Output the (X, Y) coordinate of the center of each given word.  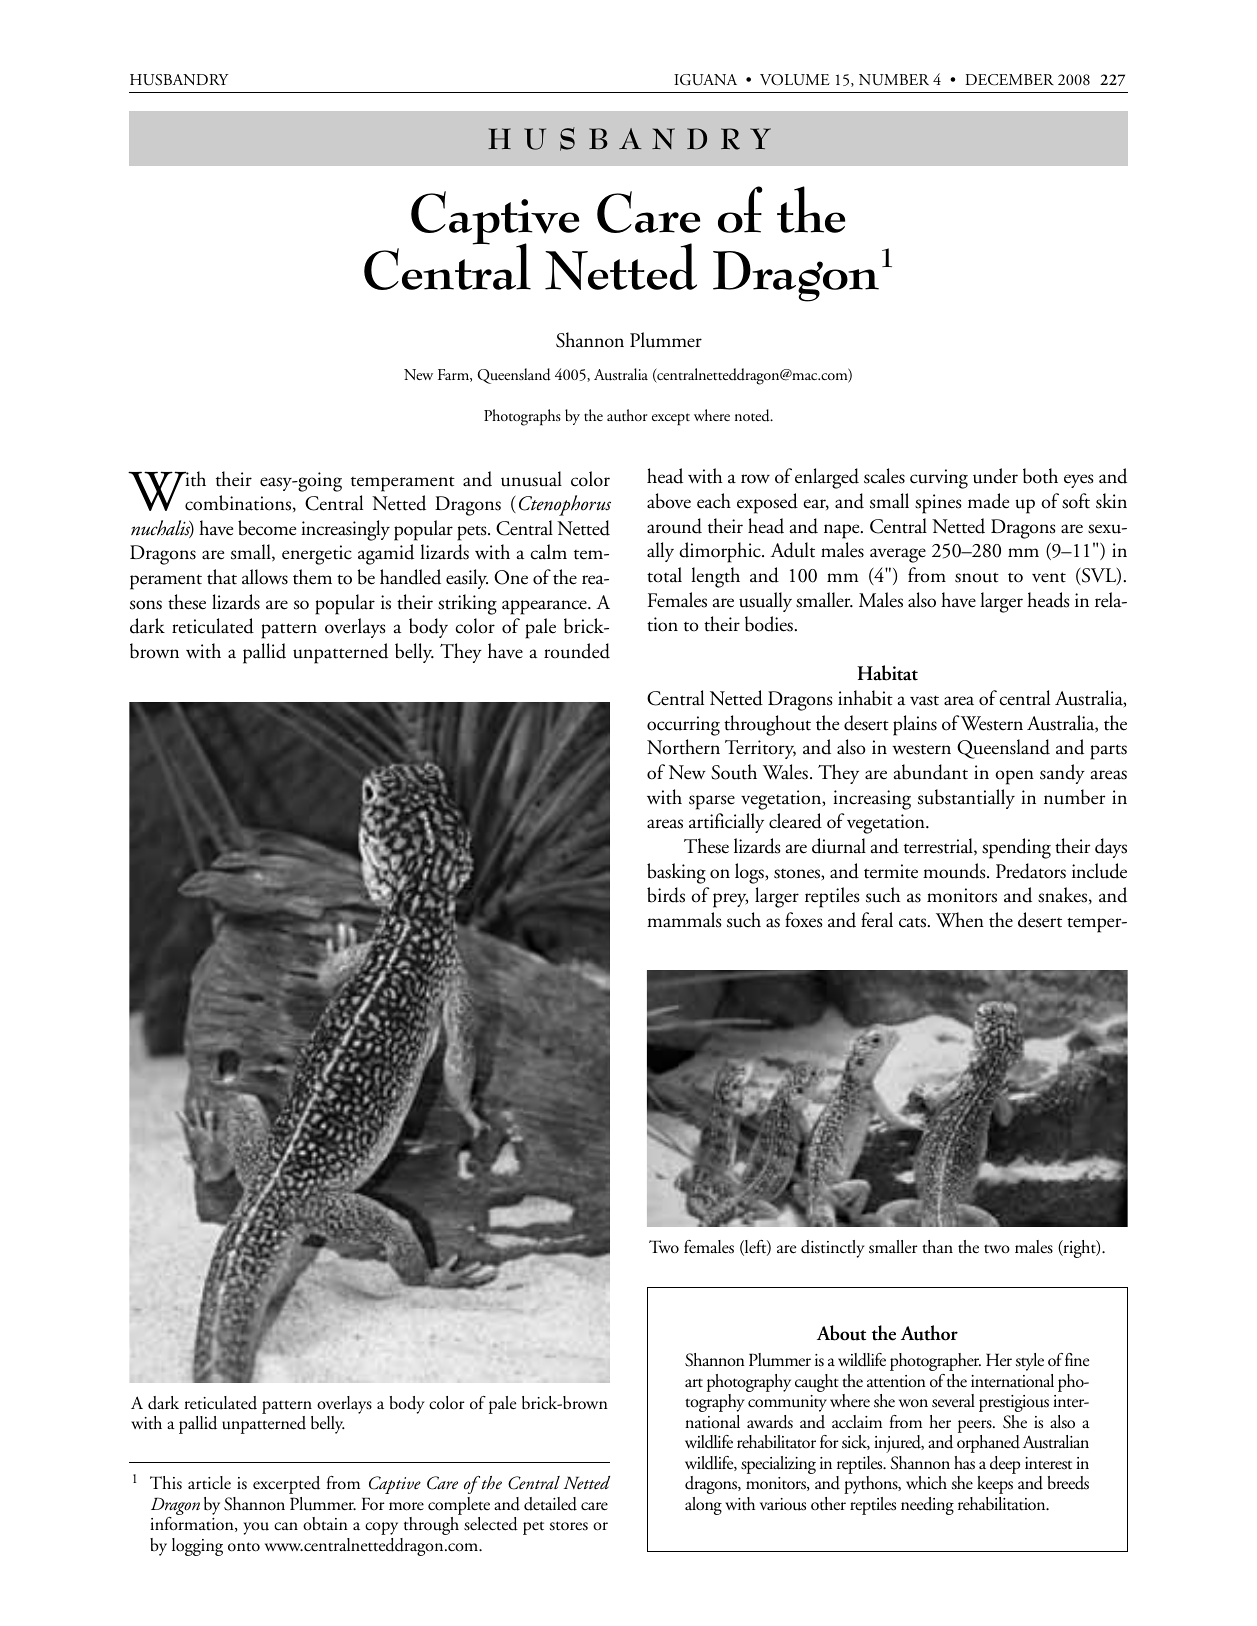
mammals (684, 920)
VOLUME (795, 80)
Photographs (522, 417)
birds (666, 895)
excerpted (286, 1485)
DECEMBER (1009, 80)
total (664, 575)
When (960, 920)
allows (265, 577)
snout (977, 577)
